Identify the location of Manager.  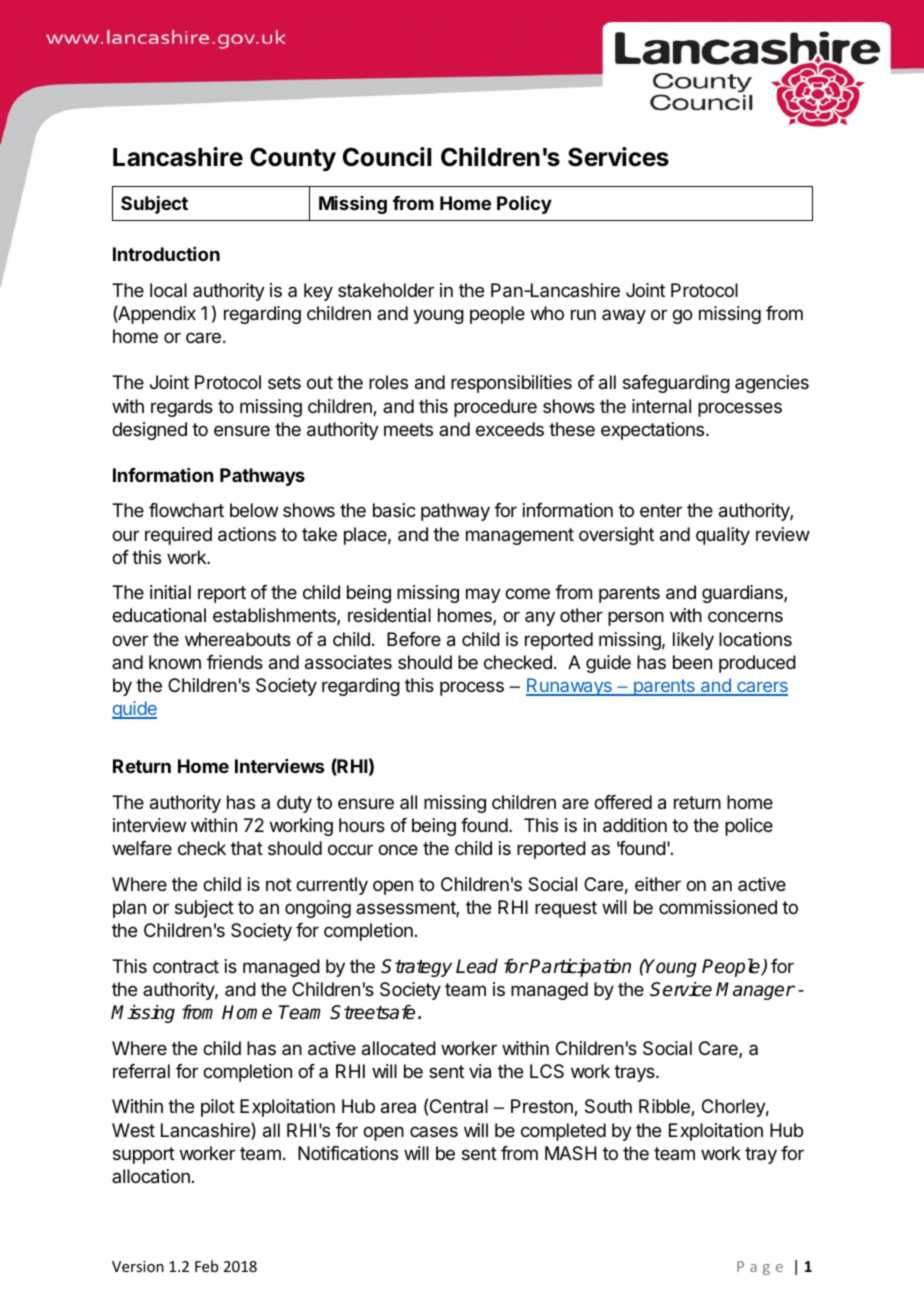
(755, 991).
